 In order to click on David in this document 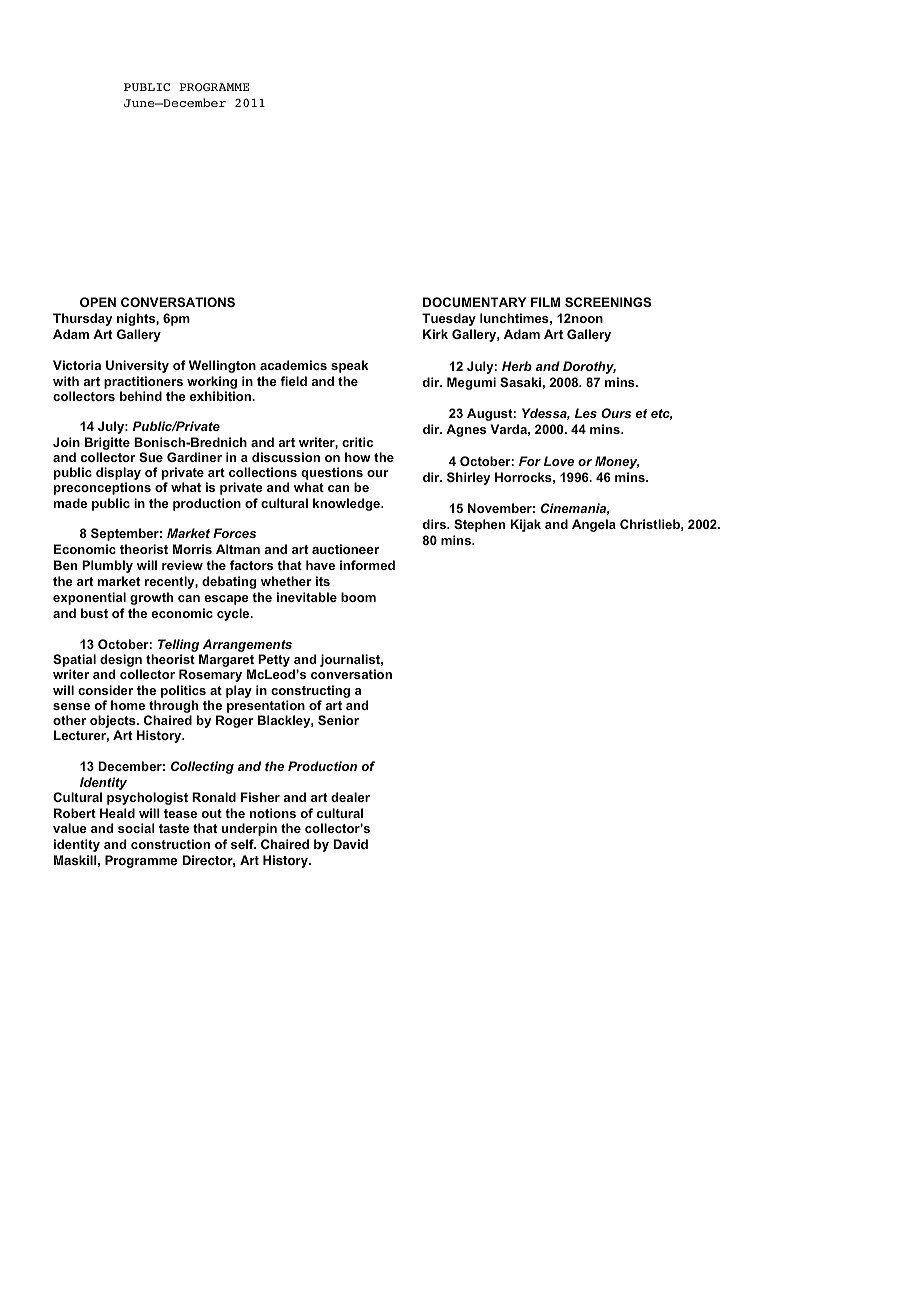, I will do `click(350, 844)`.
